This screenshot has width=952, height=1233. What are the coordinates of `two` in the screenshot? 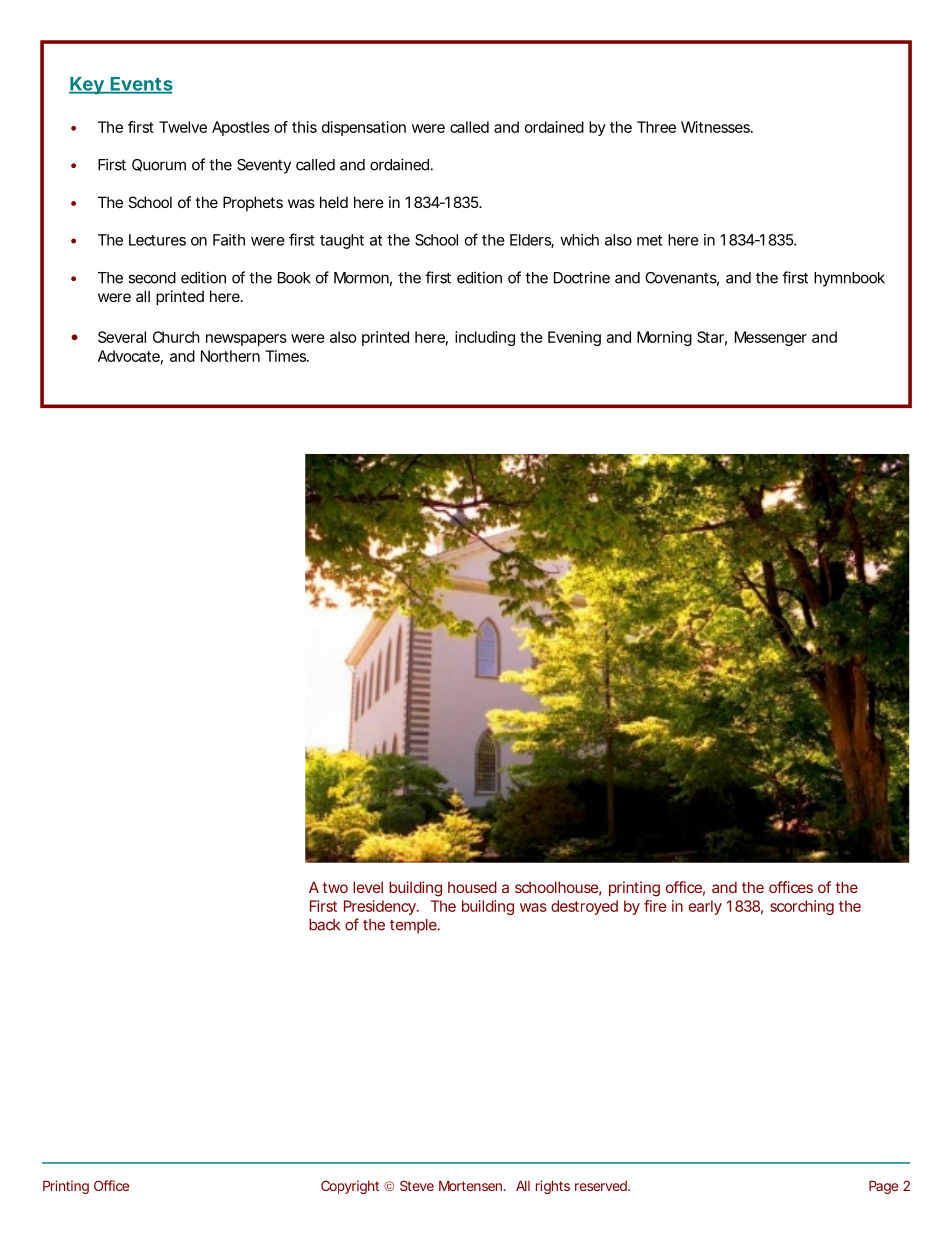 It's located at (335, 887).
